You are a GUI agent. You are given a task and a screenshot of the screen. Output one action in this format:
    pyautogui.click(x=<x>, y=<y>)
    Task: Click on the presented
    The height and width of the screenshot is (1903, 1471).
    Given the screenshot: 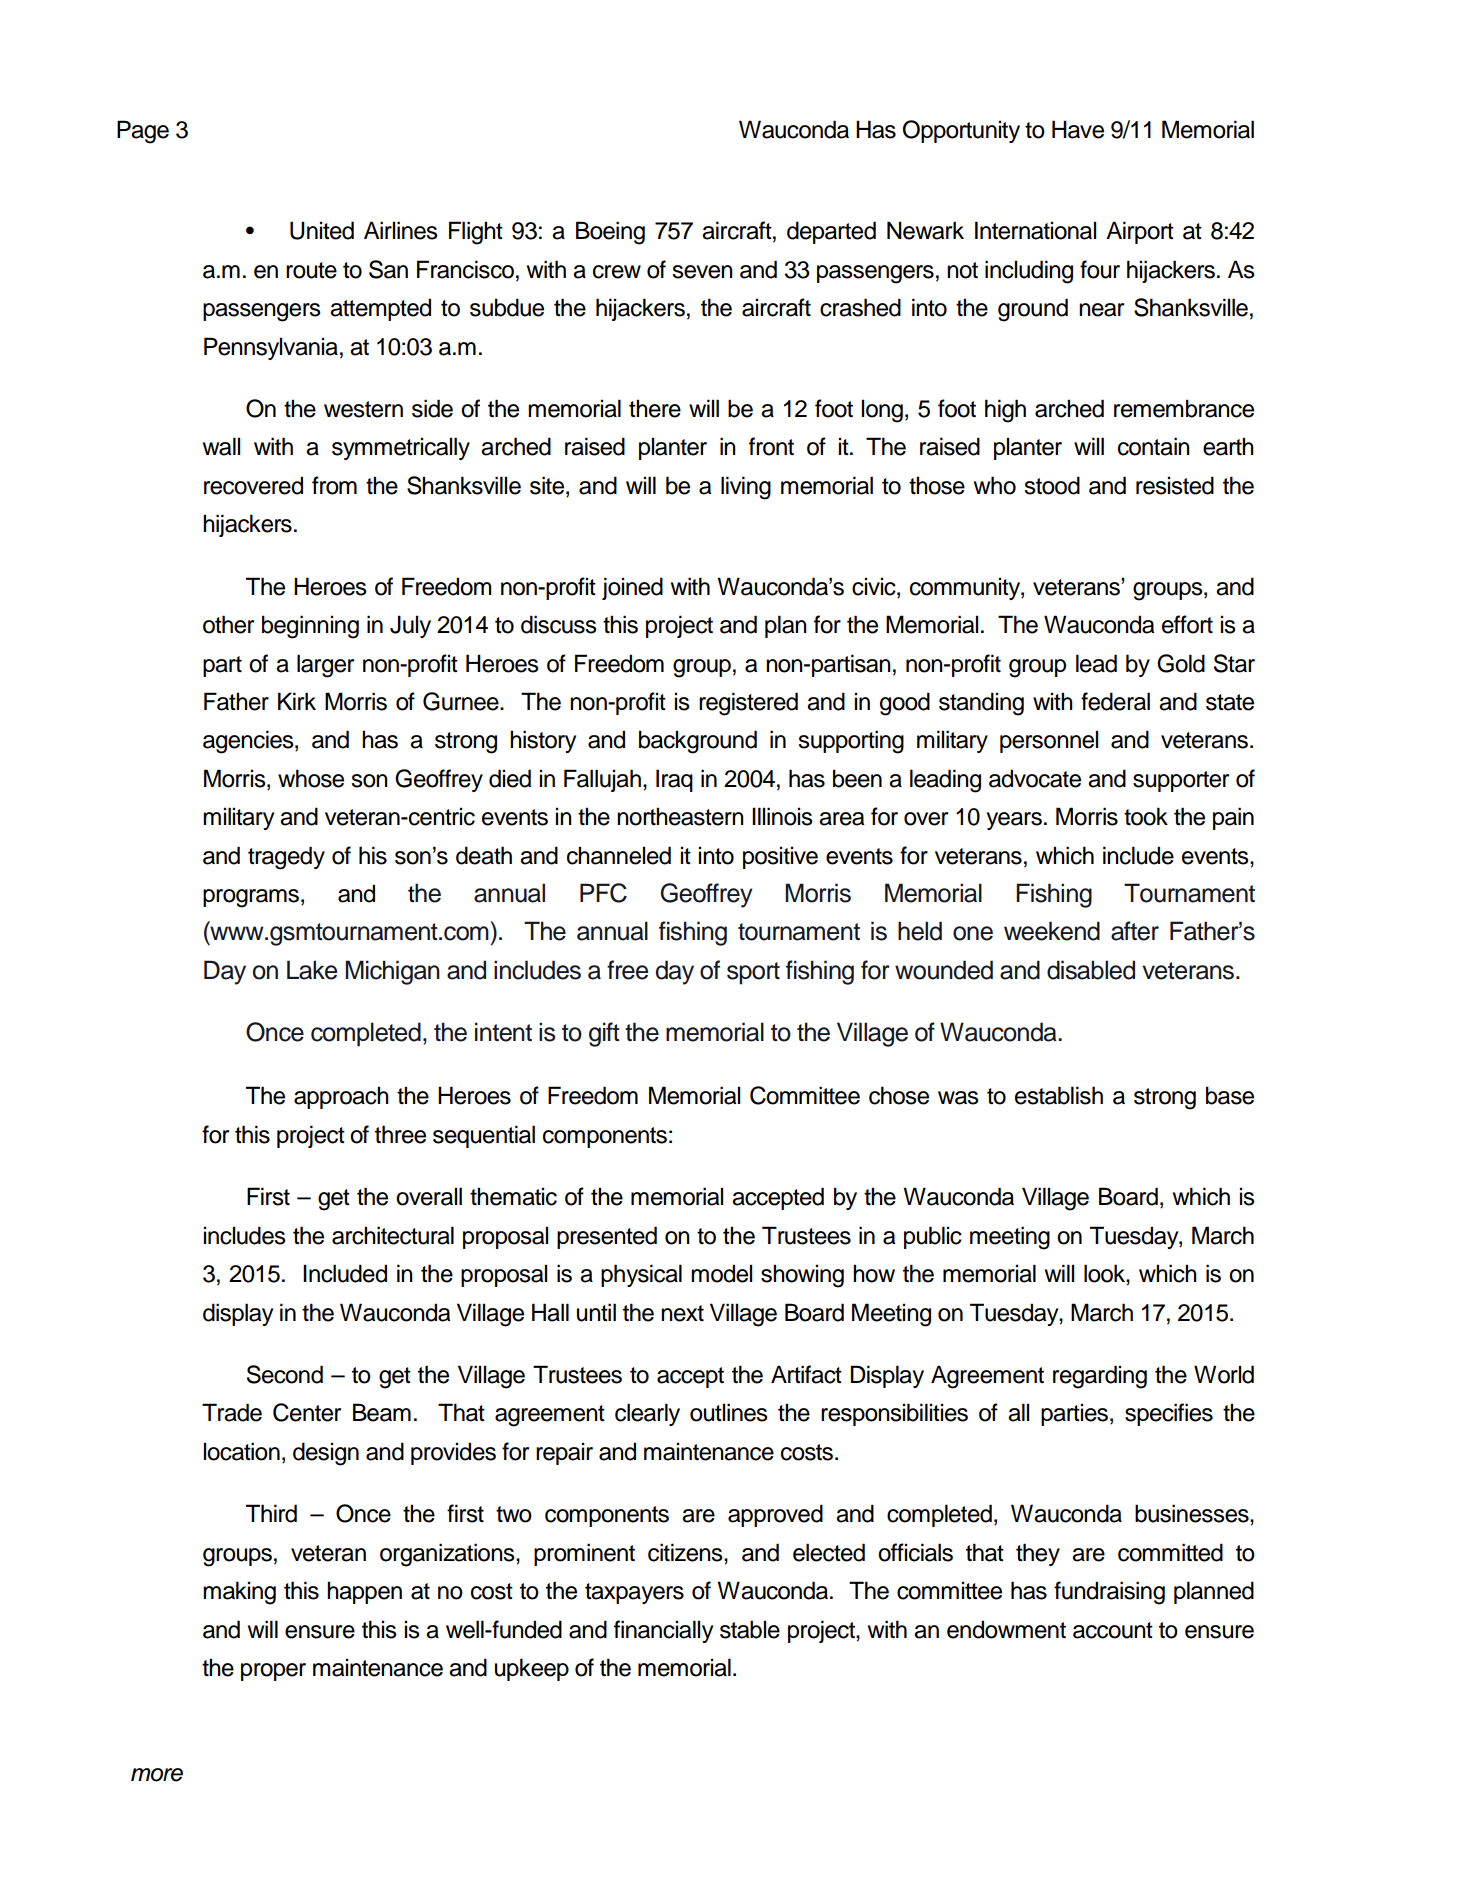 What is the action you would take?
    pyautogui.click(x=607, y=1237)
